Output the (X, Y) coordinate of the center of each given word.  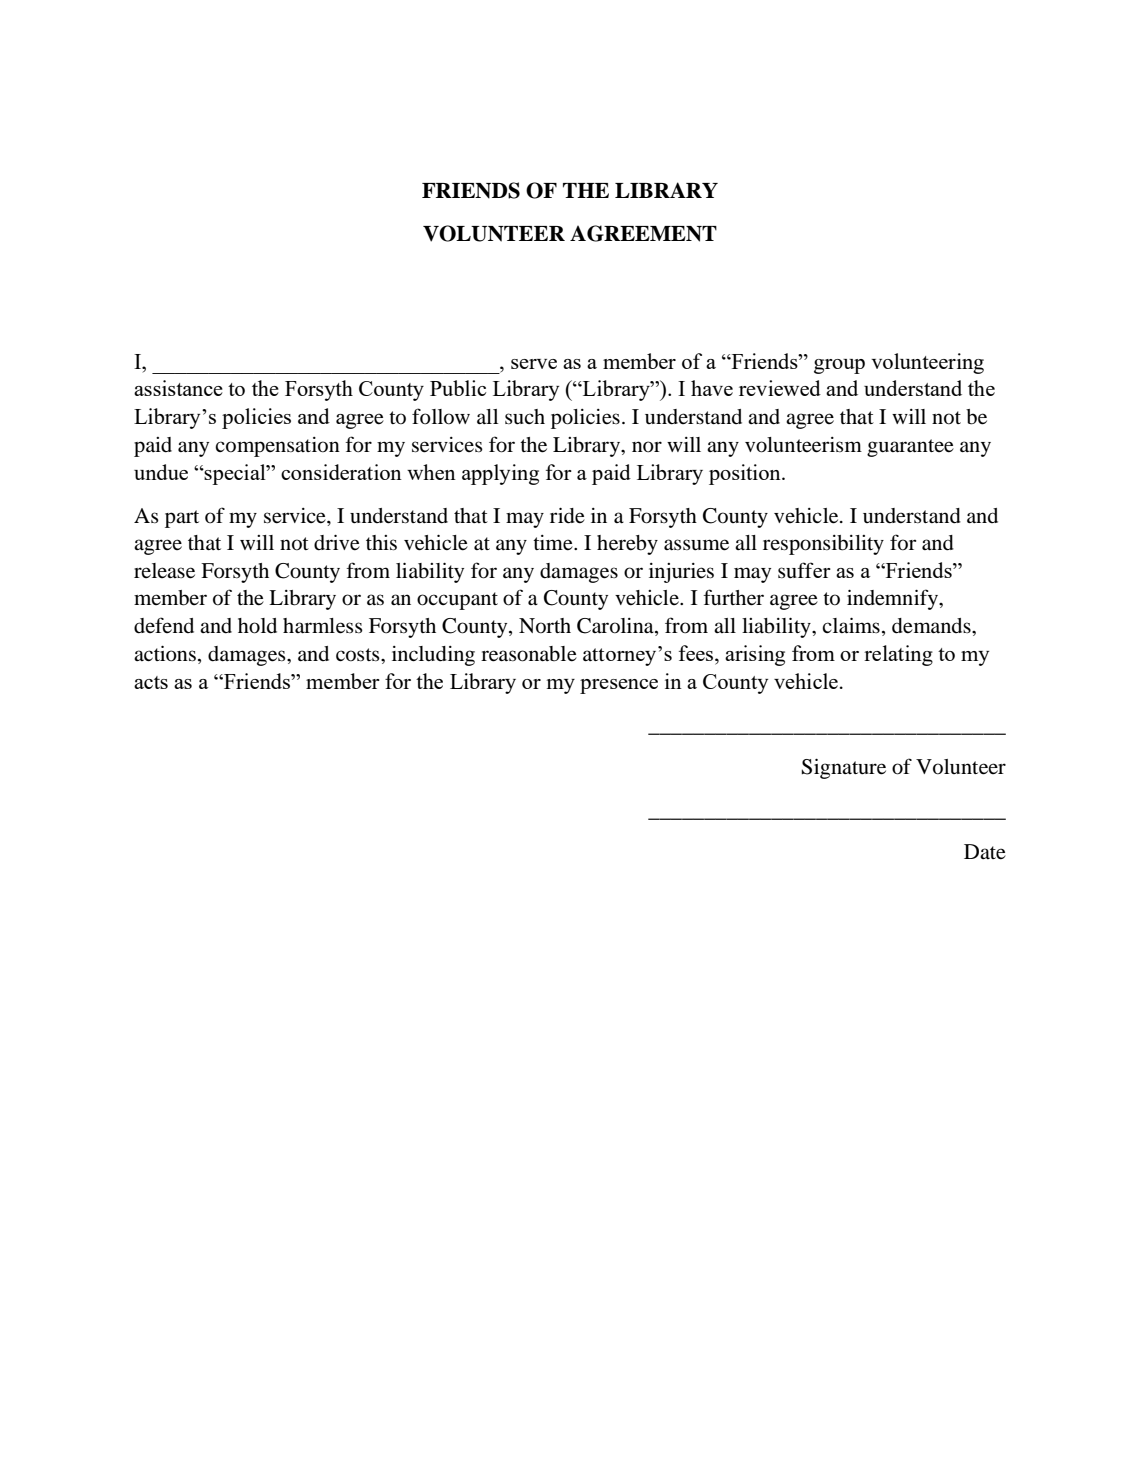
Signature (844, 768)
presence (619, 686)
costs (359, 655)
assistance (178, 388)
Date (985, 852)
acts (151, 682)
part (182, 519)
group (839, 366)
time (554, 543)
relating (898, 655)
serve (534, 364)
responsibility (823, 545)
